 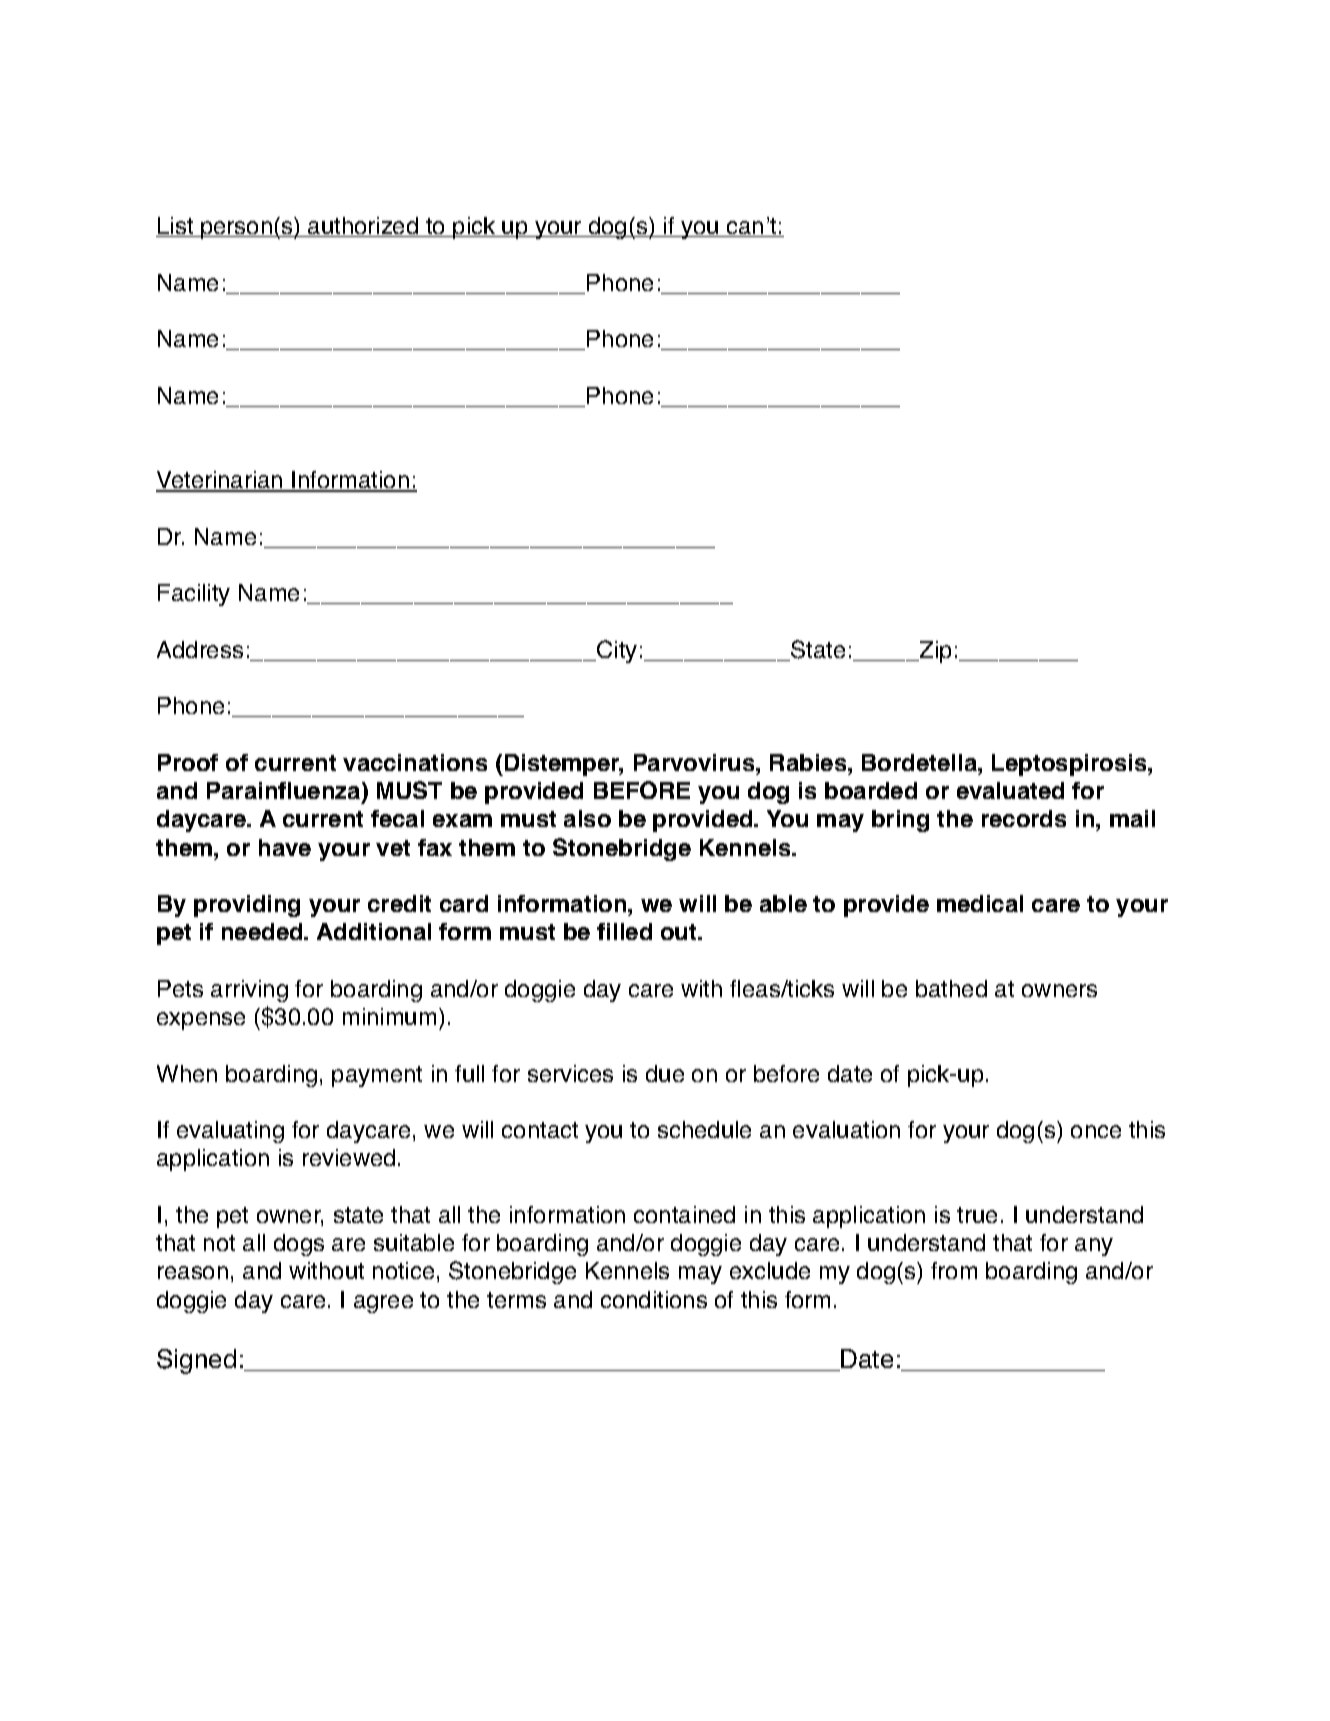 What do you see at coordinates (587, 818) in the screenshot?
I see `also` at bounding box center [587, 818].
